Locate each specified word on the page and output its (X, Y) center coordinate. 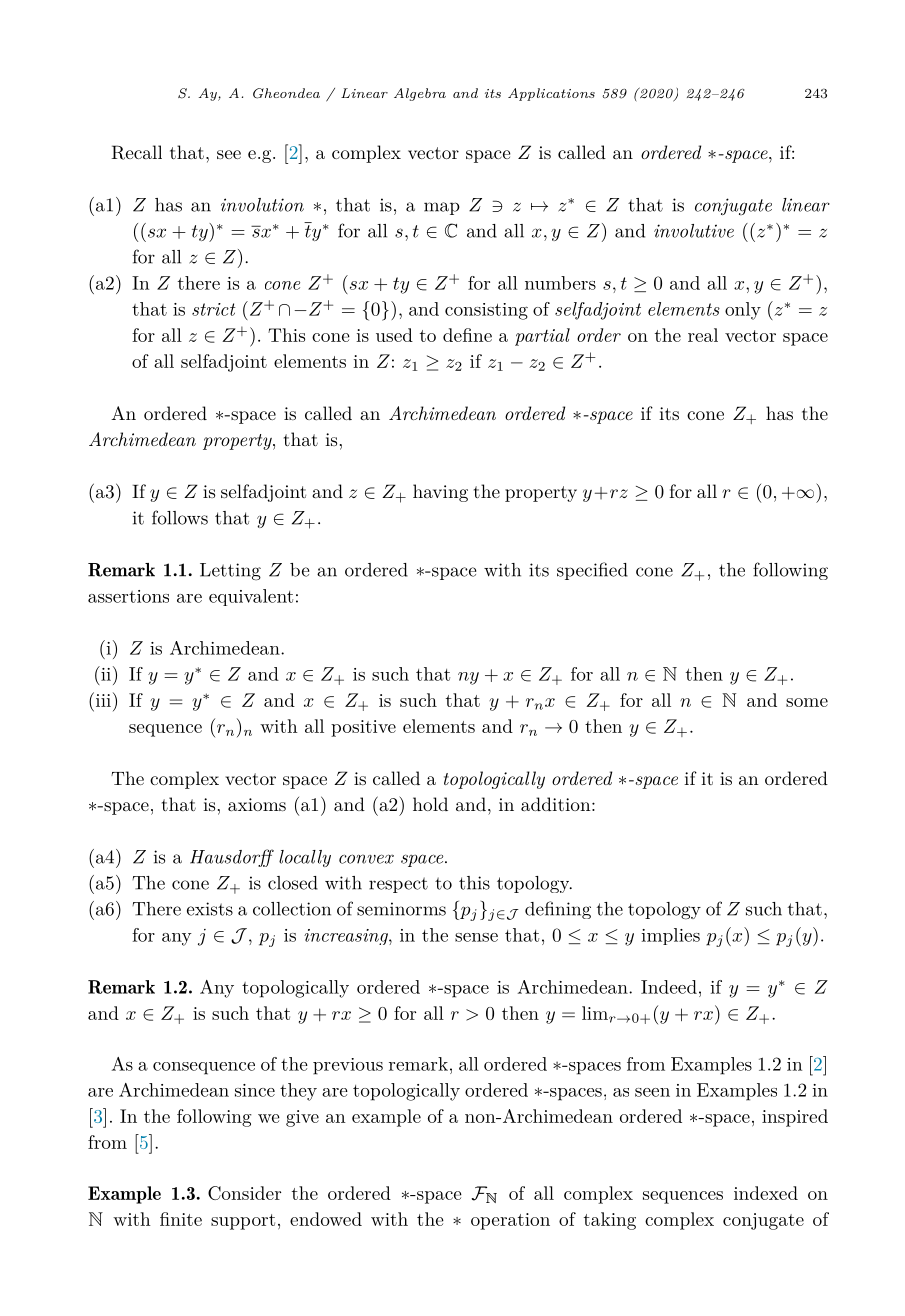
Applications (551, 94)
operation (510, 1221)
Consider (244, 1193)
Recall (136, 152)
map (442, 208)
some (807, 702)
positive (363, 728)
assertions (128, 596)
